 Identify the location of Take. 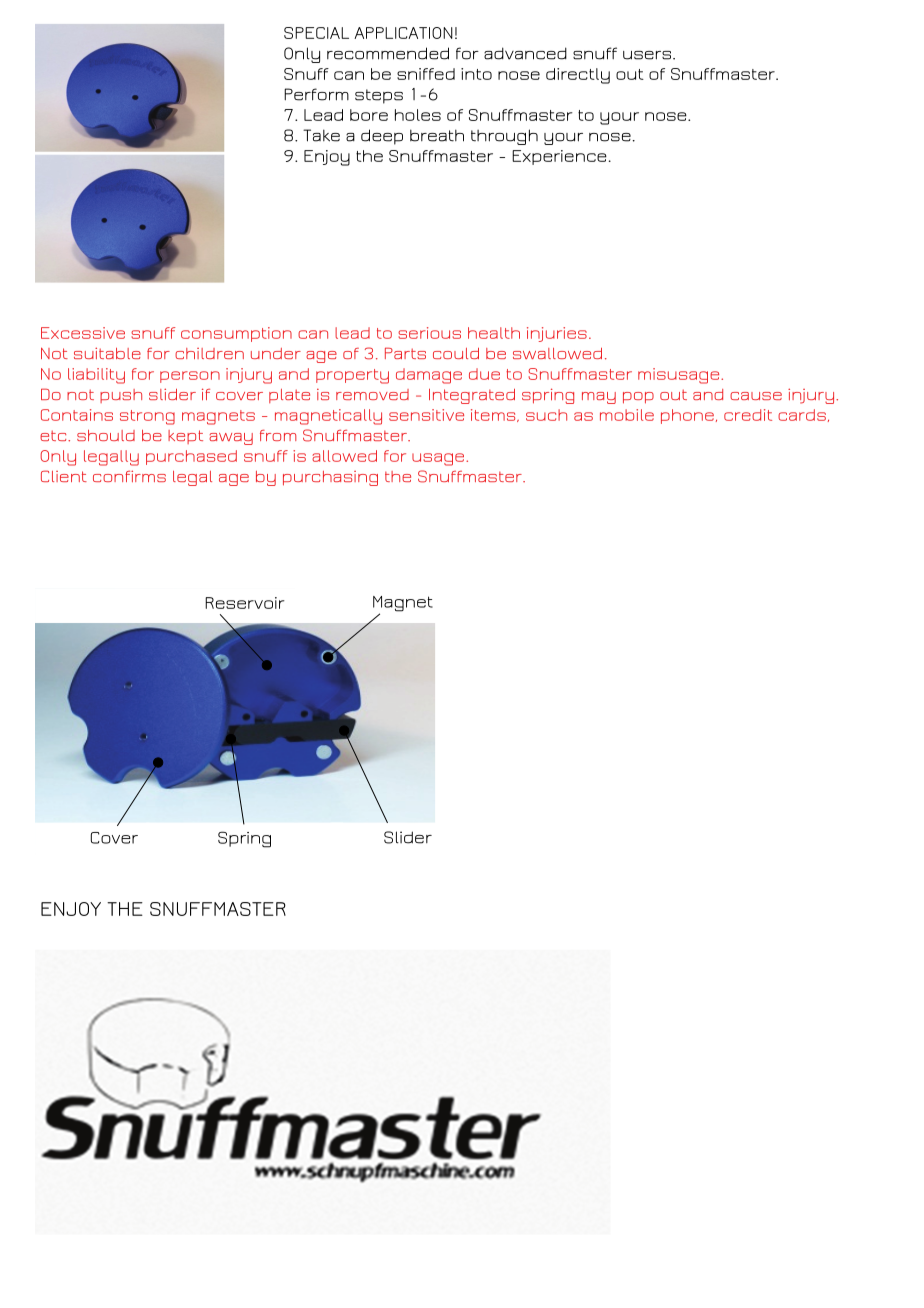
(321, 135).
